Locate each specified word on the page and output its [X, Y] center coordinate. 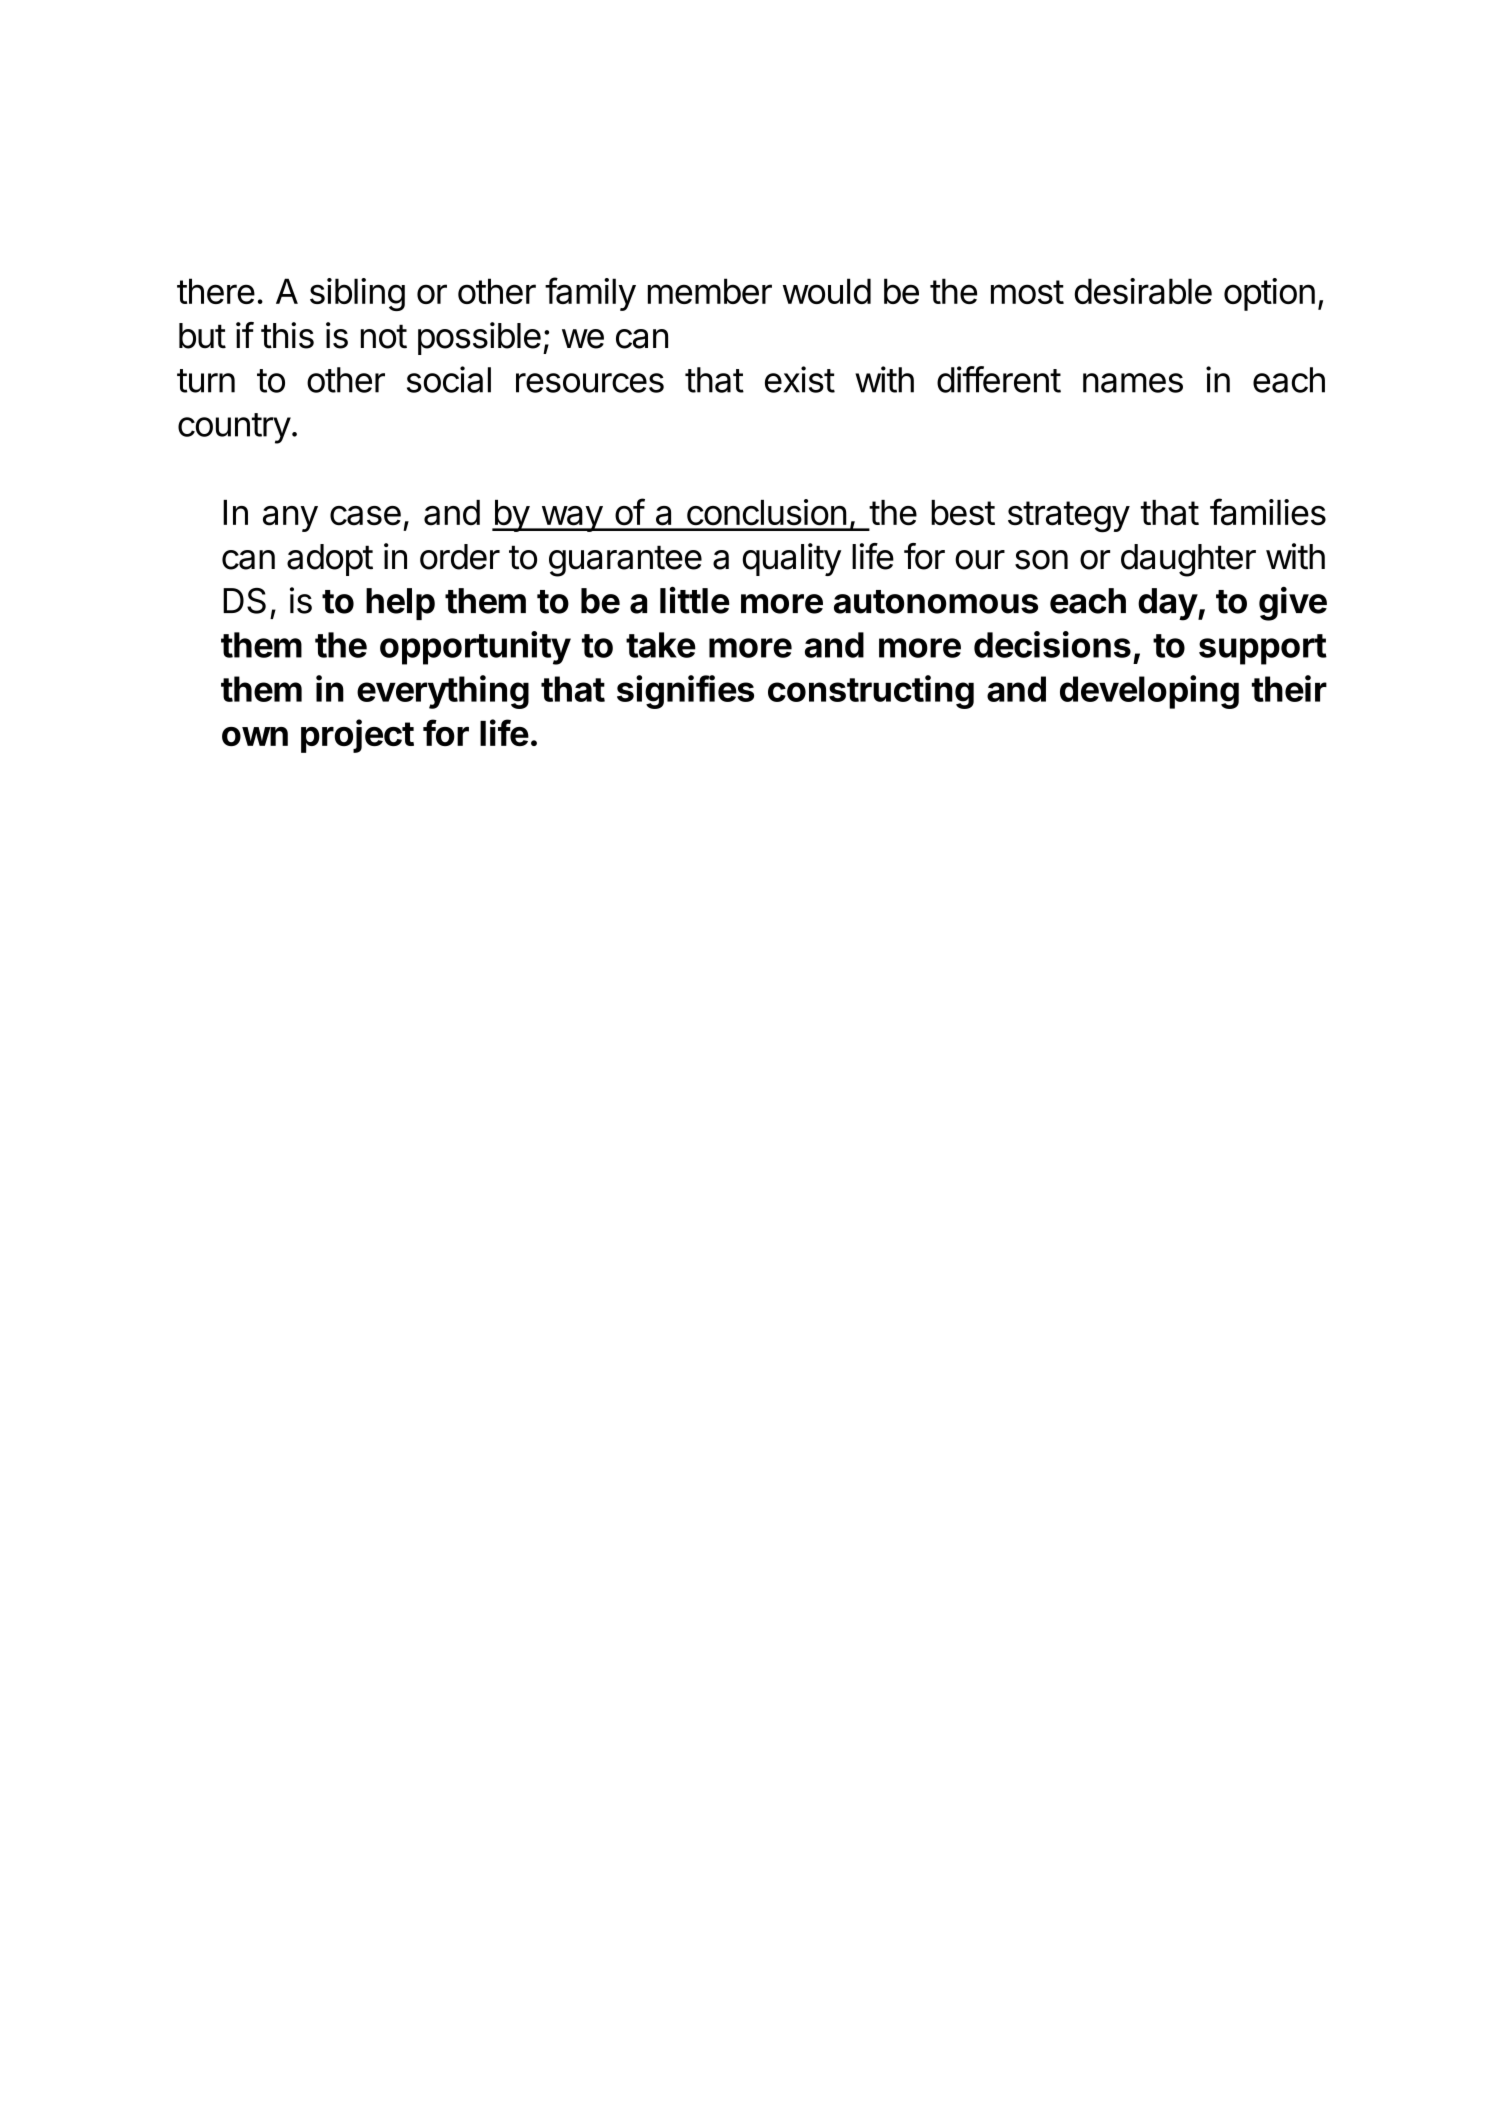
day [1168, 604]
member [710, 291]
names [1133, 383]
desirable [1143, 291]
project [357, 736]
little [695, 600]
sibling [357, 294]
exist [800, 379]
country [234, 428]
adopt [330, 560]
